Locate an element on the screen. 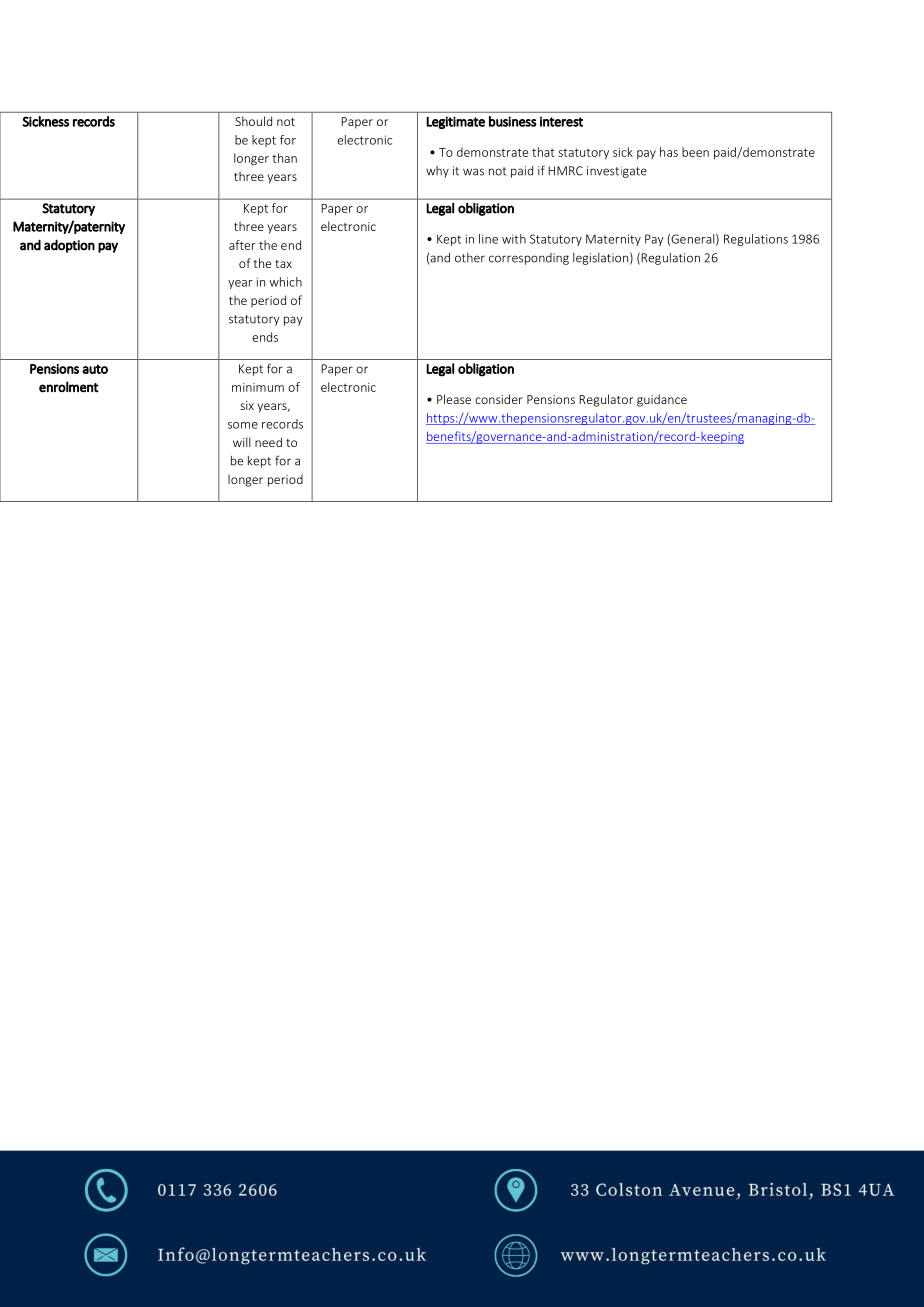  why is located at coordinates (437, 172).
